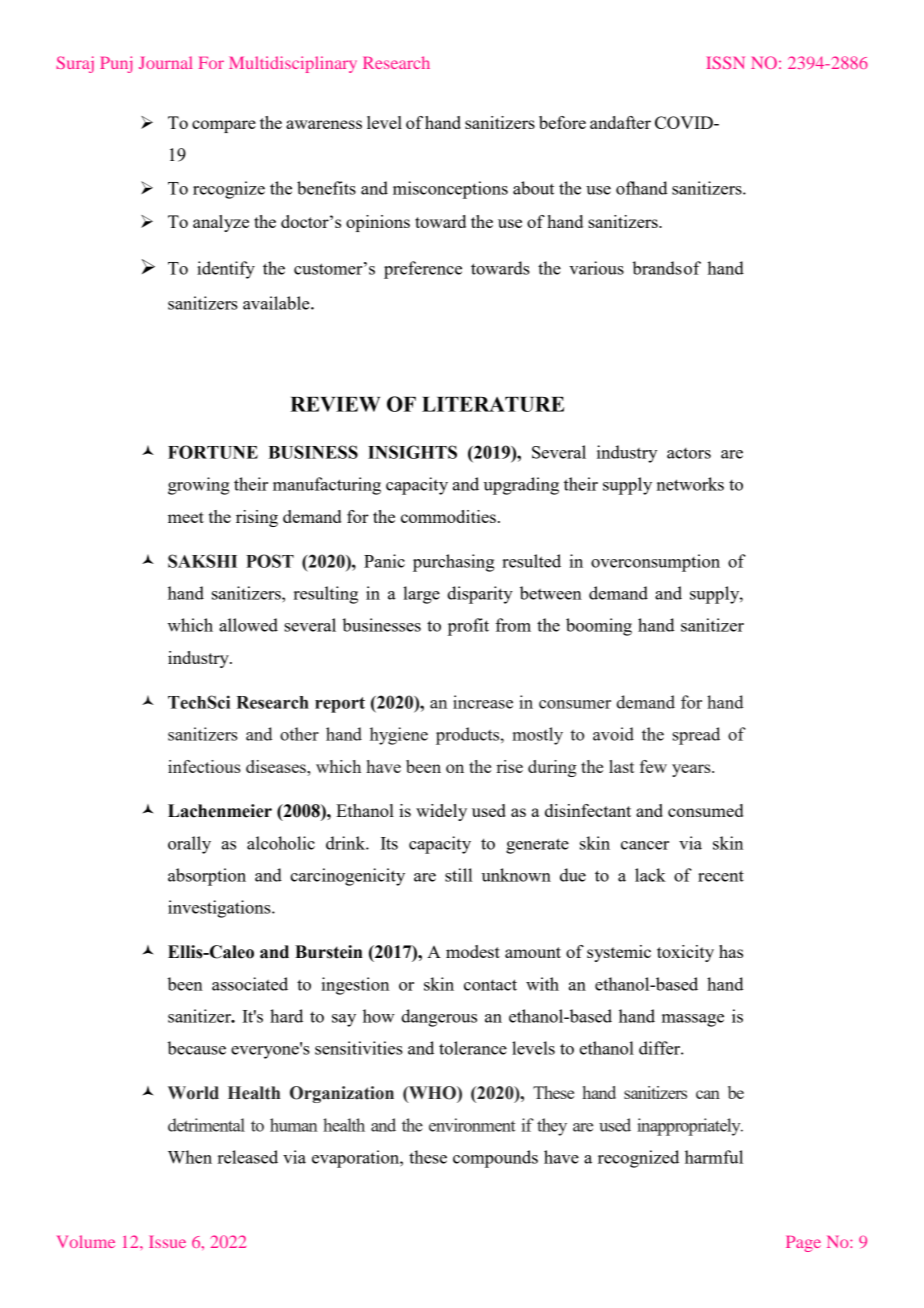  Describe the element at coordinates (495, 1159) in the screenshot. I see `compounds` at that location.
